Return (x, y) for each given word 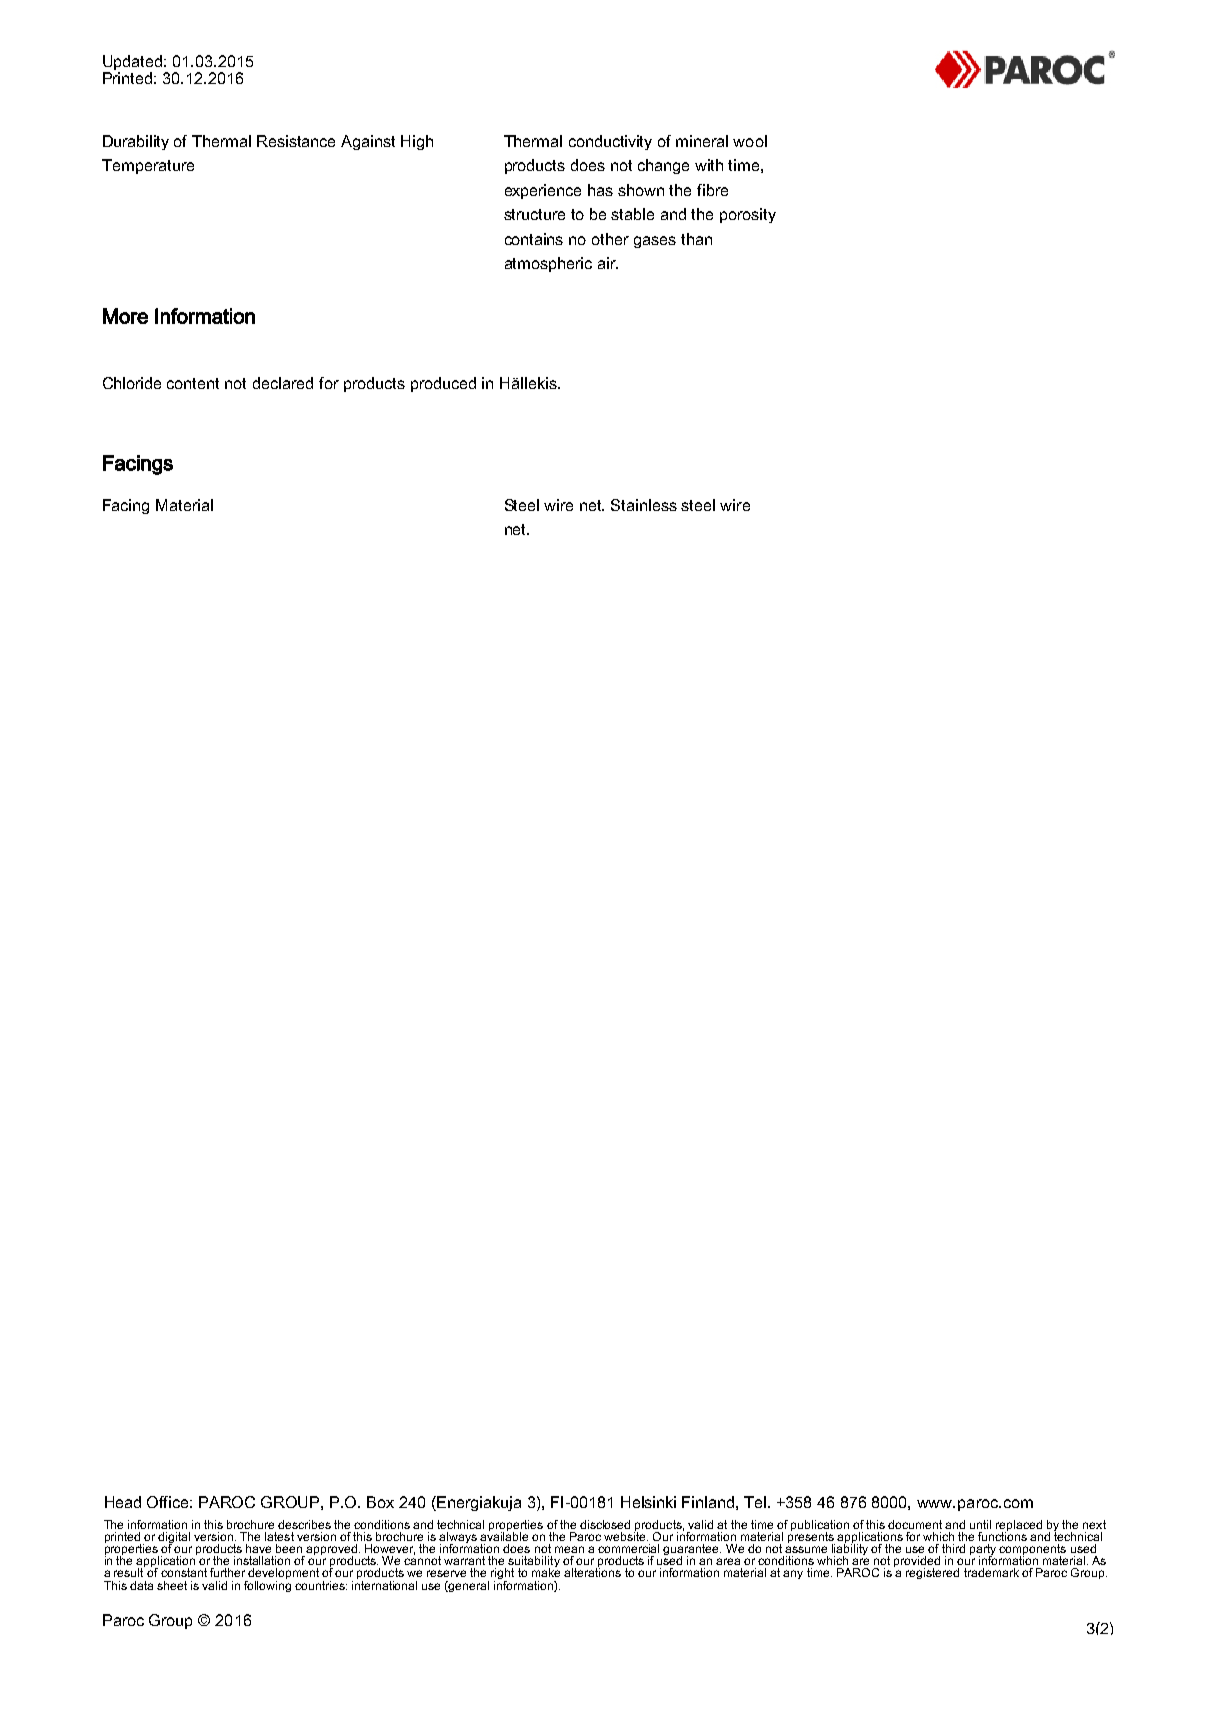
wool (750, 141)
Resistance (296, 141)
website (626, 1535)
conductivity (610, 142)
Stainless (644, 505)
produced (443, 384)
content (193, 383)
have (258, 1548)
